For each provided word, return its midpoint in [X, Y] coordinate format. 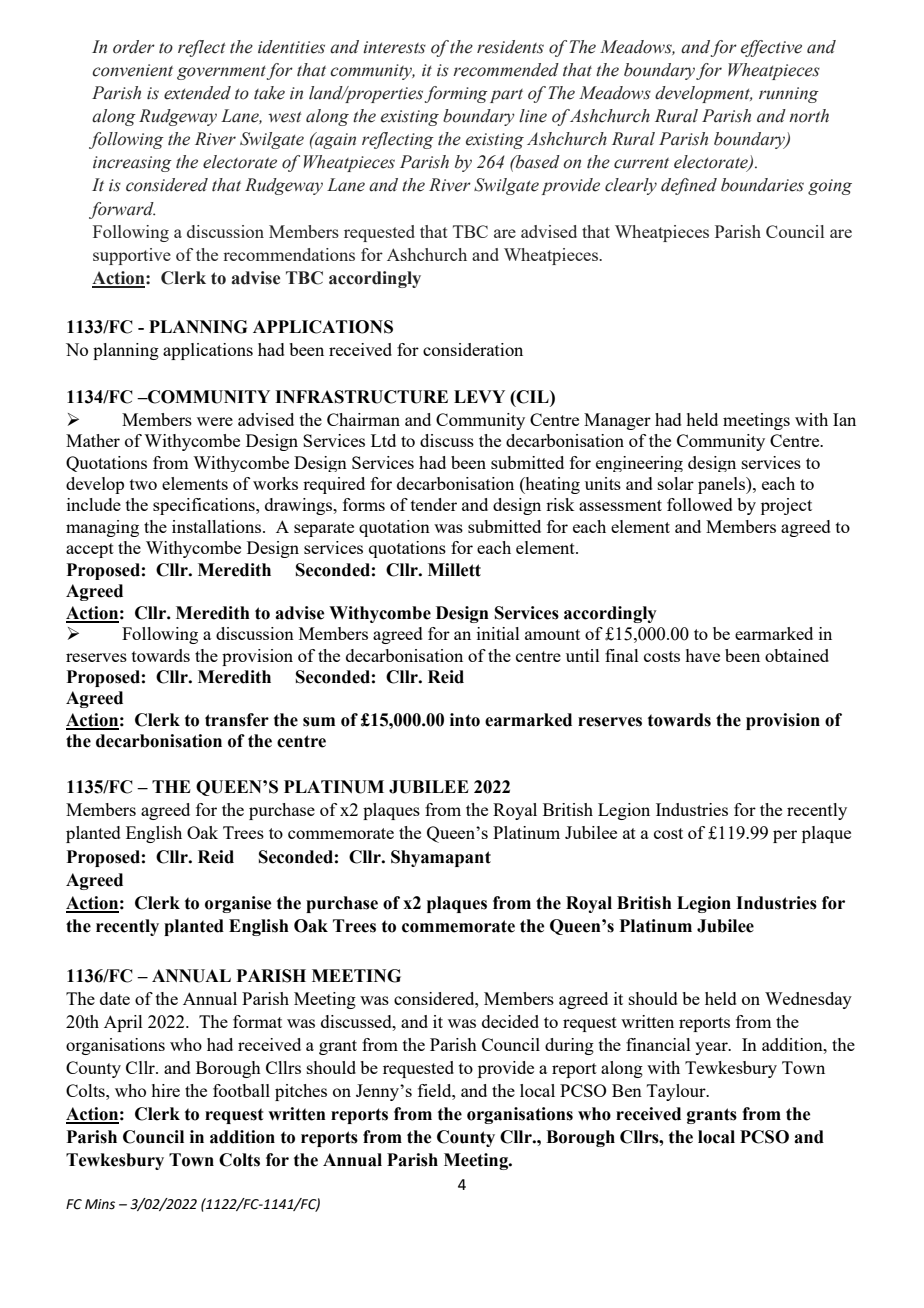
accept [90, 550]
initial [498, 633]
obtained [797, 655]
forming [456, 94]
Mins [100, 1204]
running [789, 95]
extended [197, 93]
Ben [627, 1090]
